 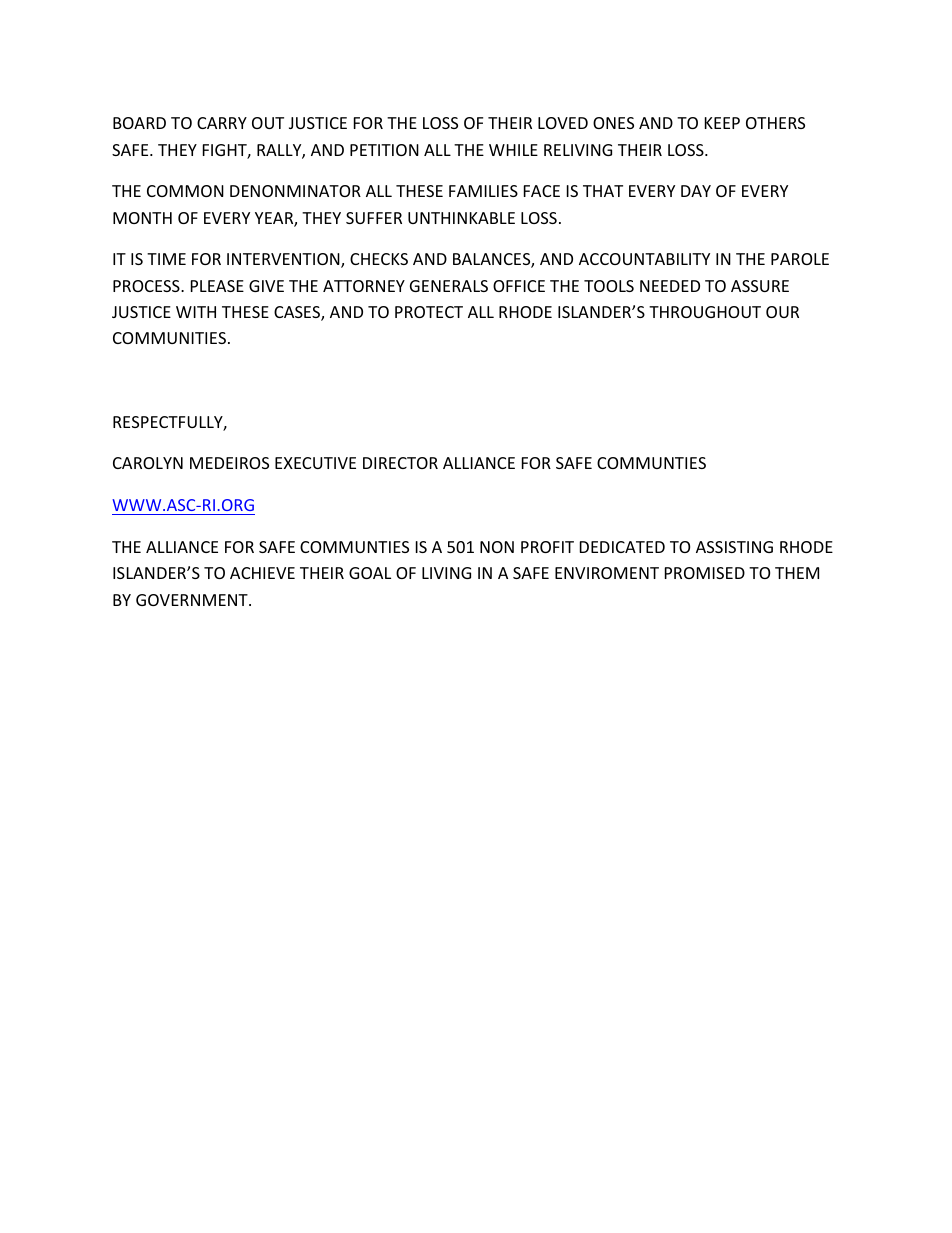 What do you see at coordinates (722, 123) in the image?
I see `KEEP` at bounding box center [722, 123].
